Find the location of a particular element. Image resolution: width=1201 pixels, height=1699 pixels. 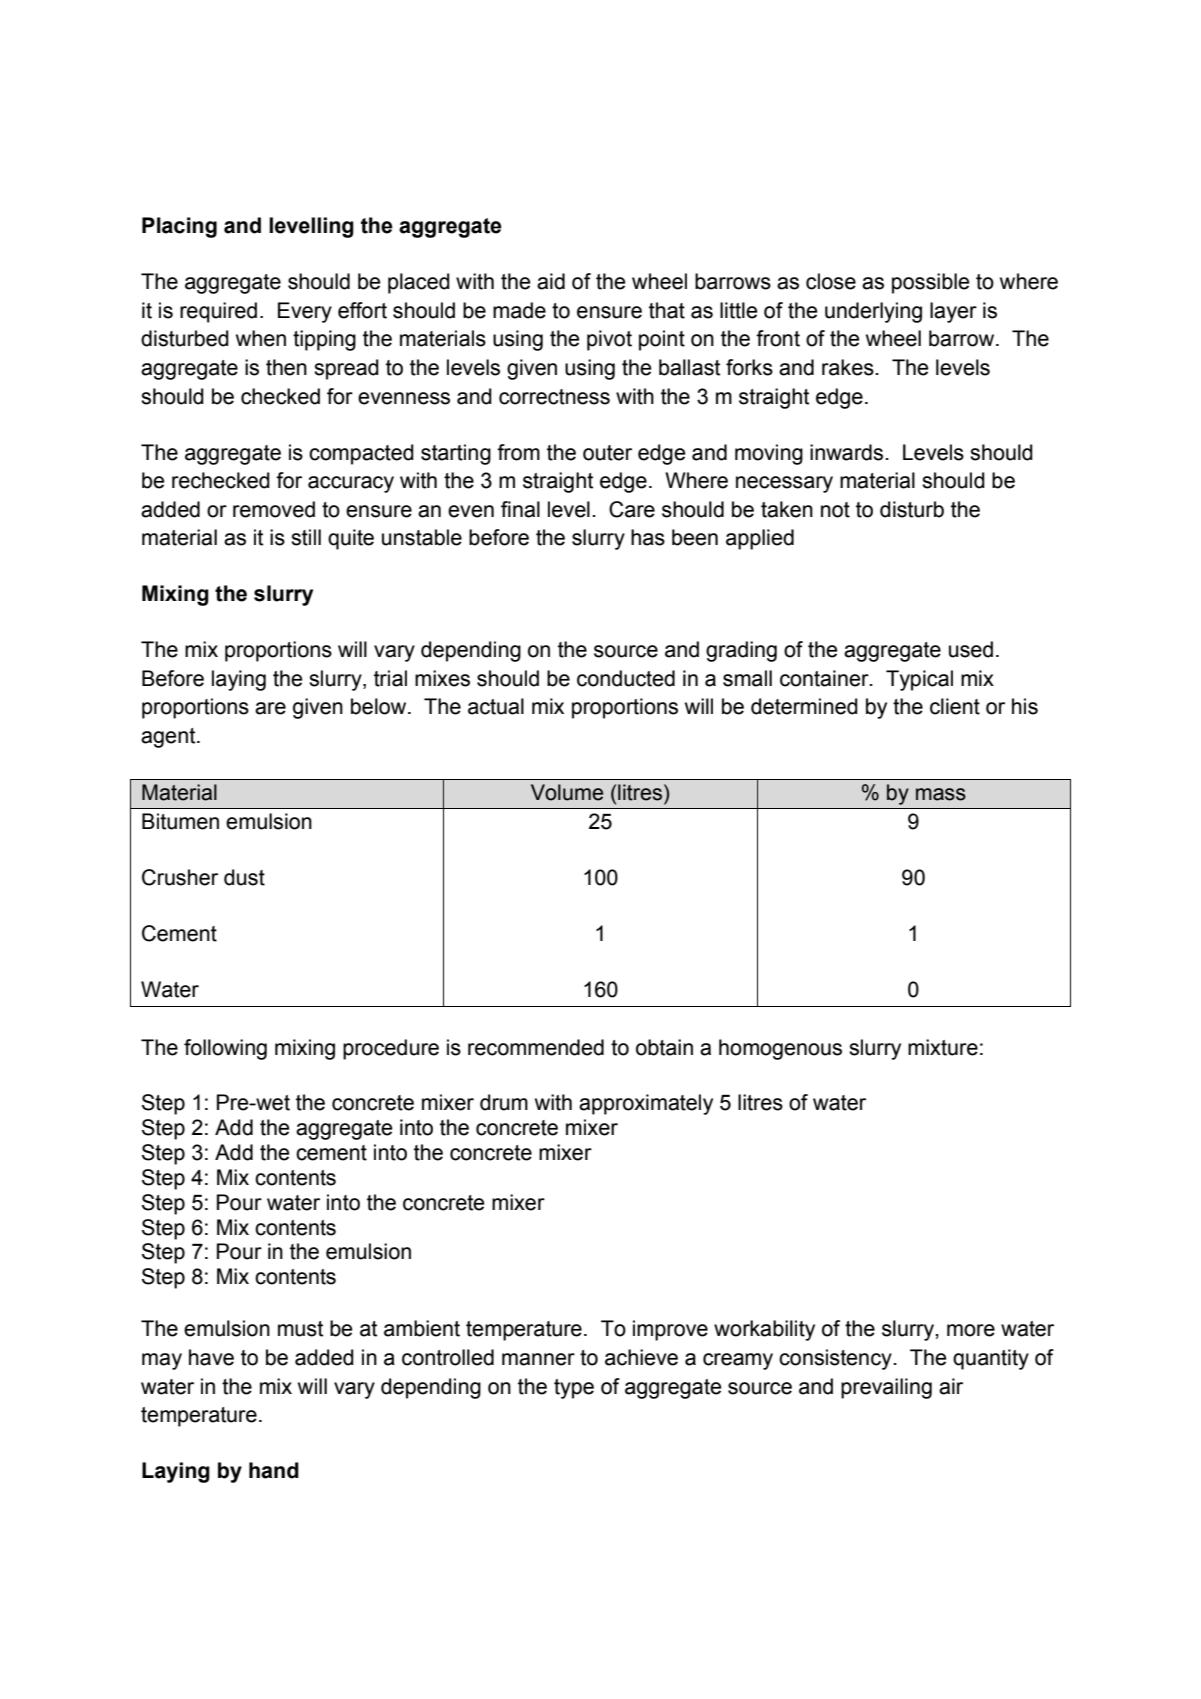

type is located at coordinates (574, 1389).
